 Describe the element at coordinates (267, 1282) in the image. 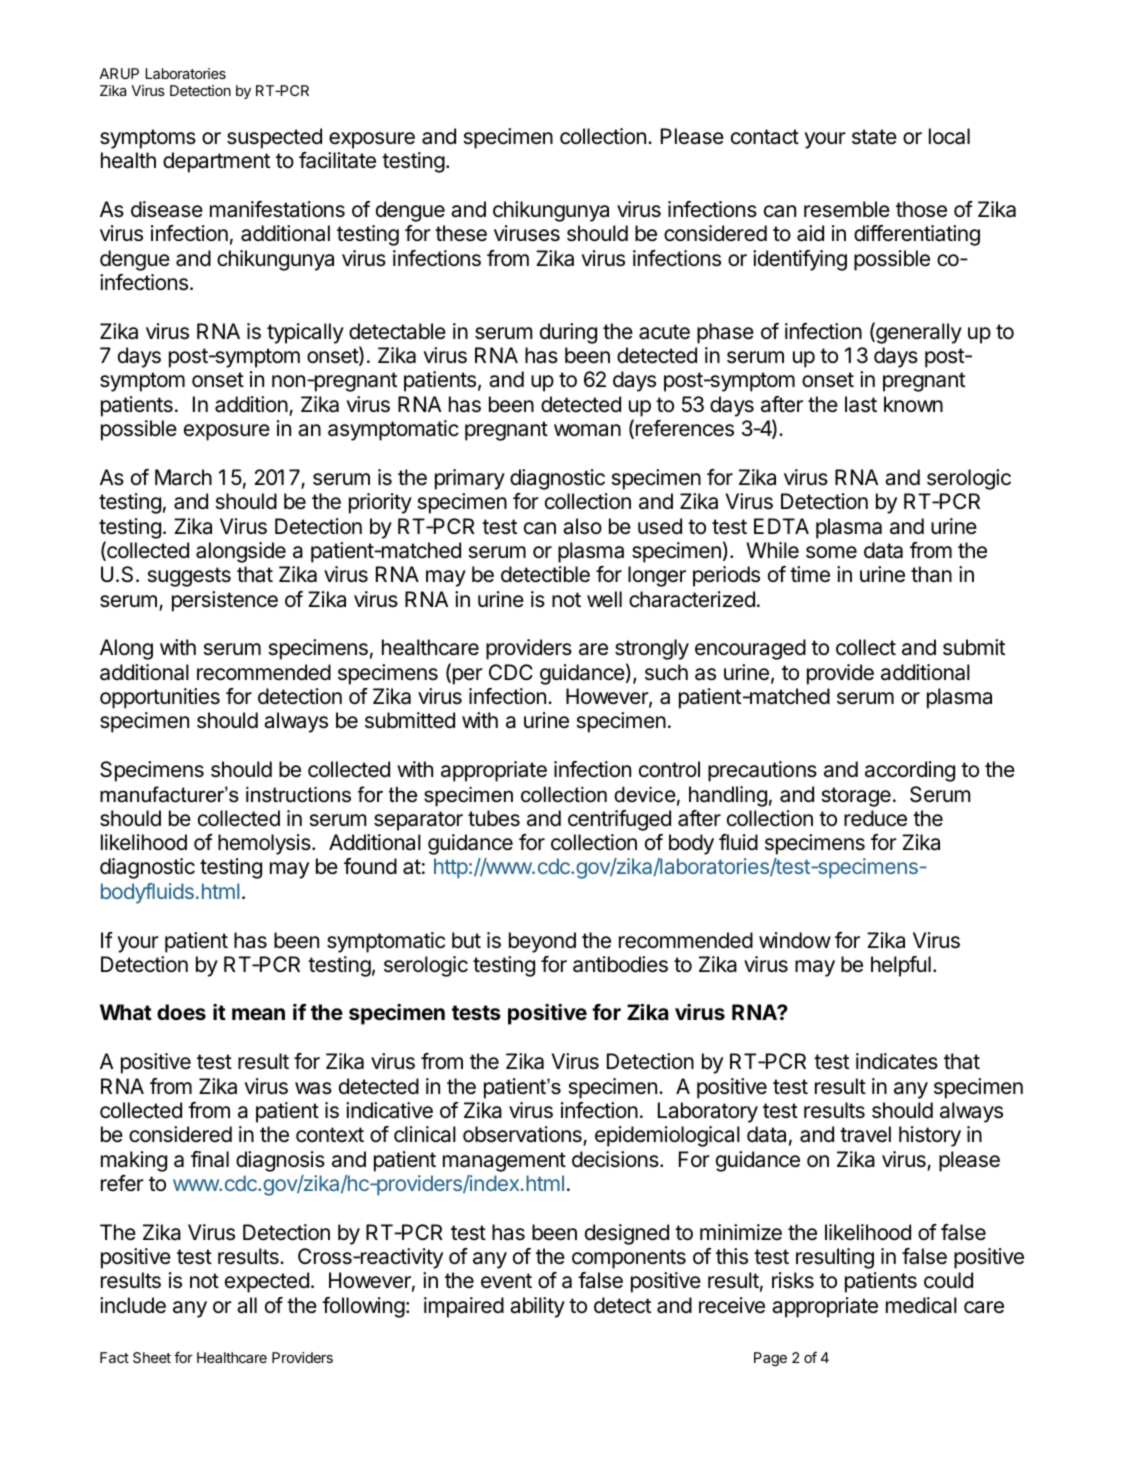

I see `expected` at that location.
